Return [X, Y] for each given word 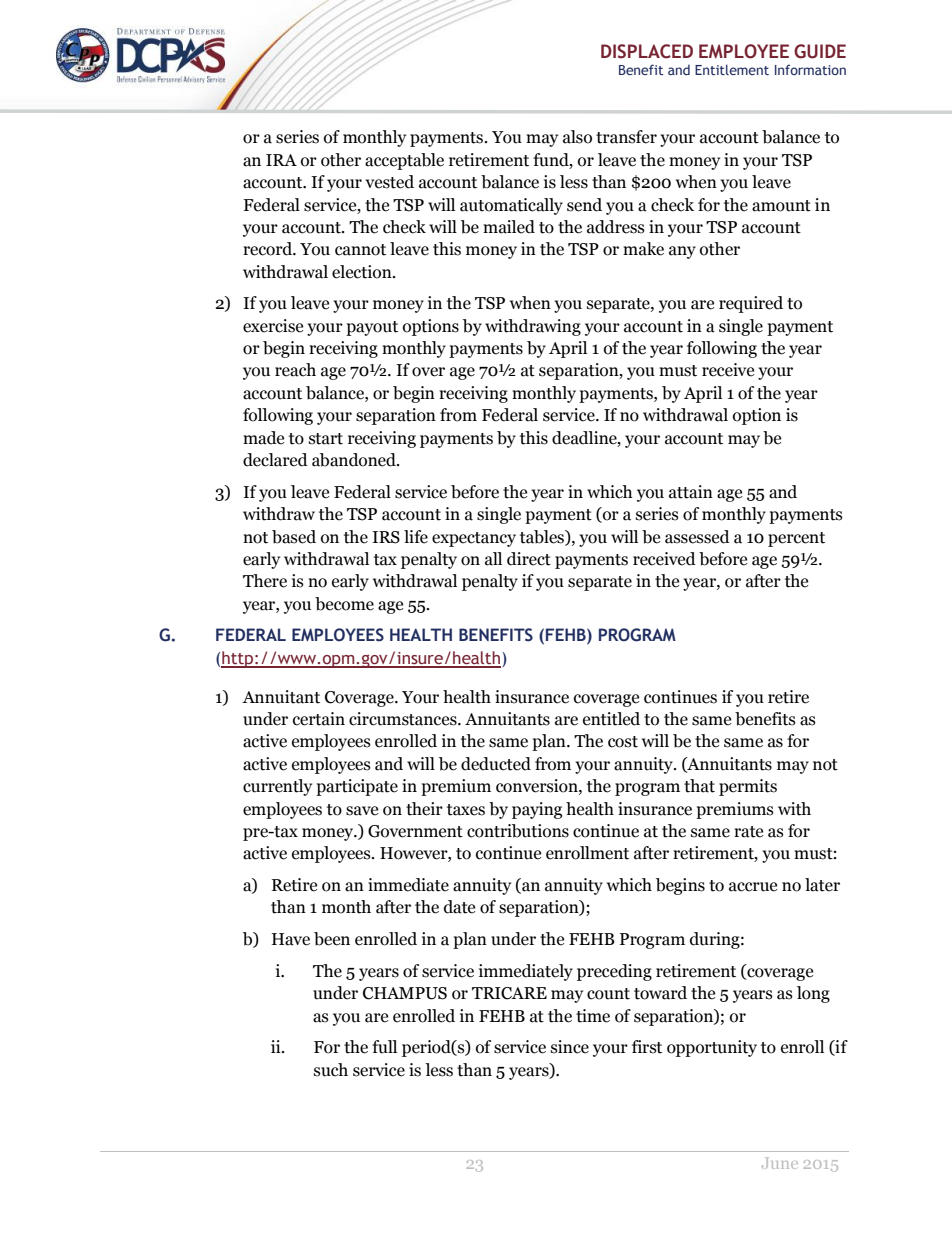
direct [529, 559]
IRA [281, 160]
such [331, 1070]
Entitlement [732, 69]
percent [796, 539]
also [577, 137]
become [344, 604]
